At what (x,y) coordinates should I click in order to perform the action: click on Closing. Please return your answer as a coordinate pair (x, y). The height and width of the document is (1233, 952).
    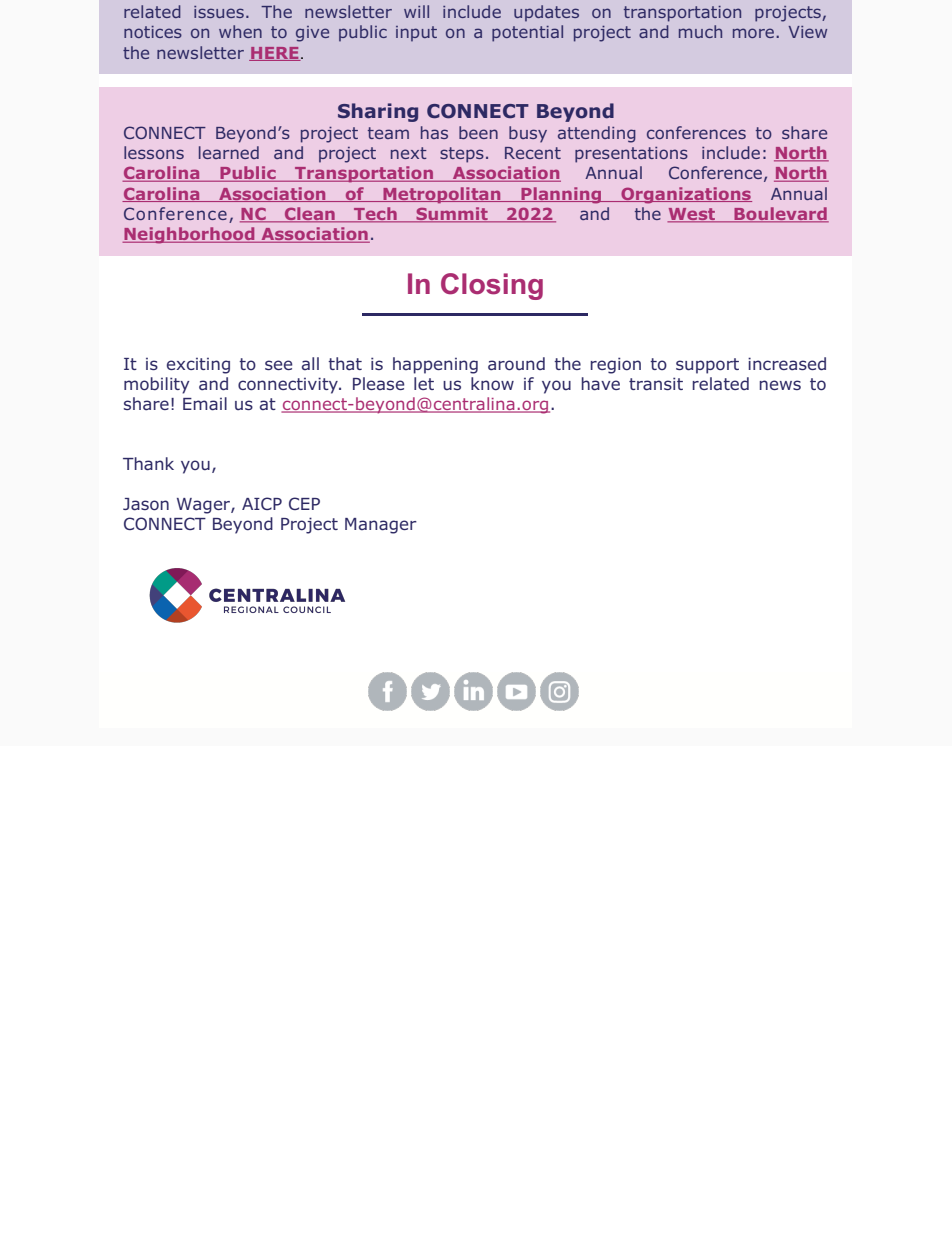
    Looking at the image, I should click on (492, 286).
